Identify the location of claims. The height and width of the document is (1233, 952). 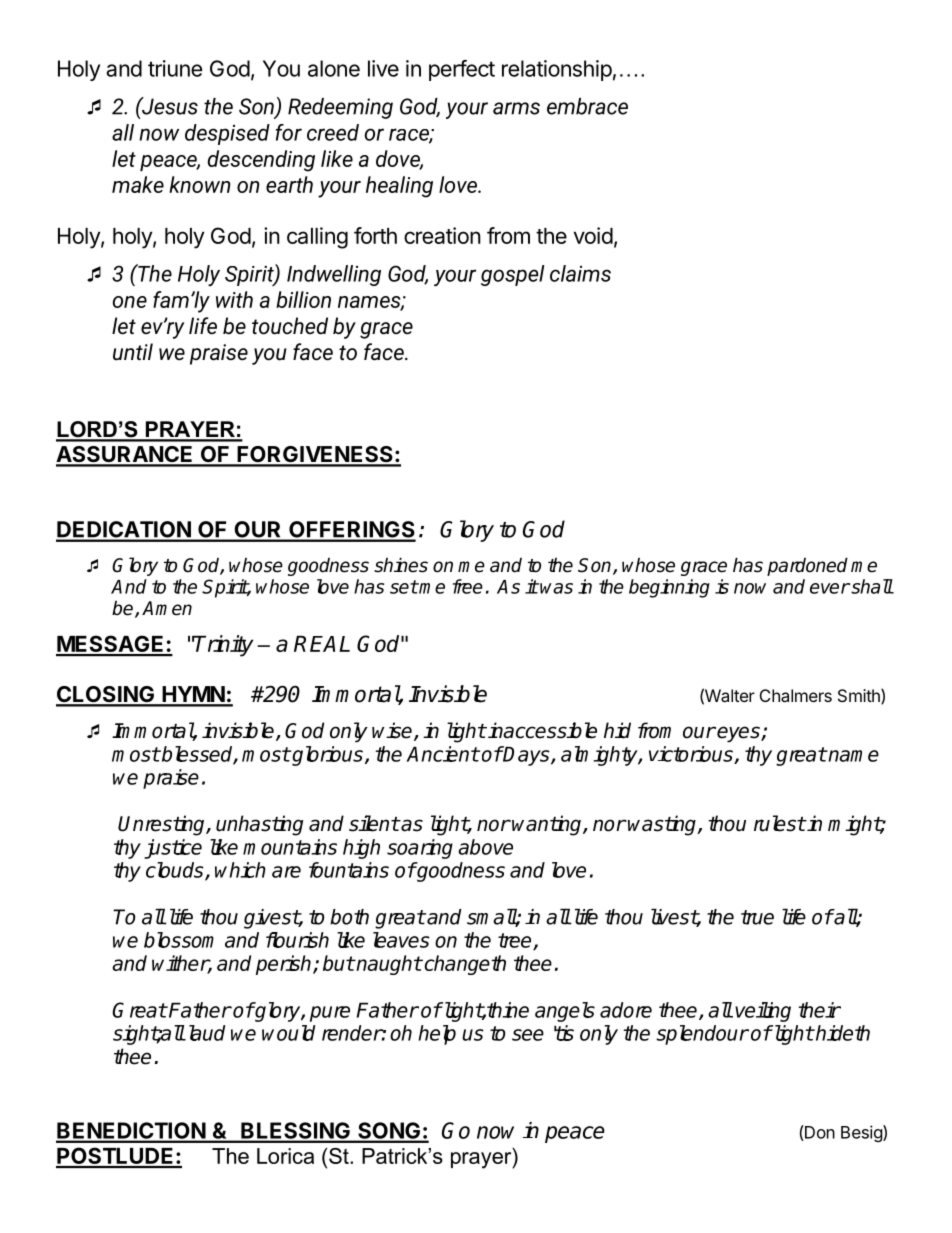
(580, 273).
